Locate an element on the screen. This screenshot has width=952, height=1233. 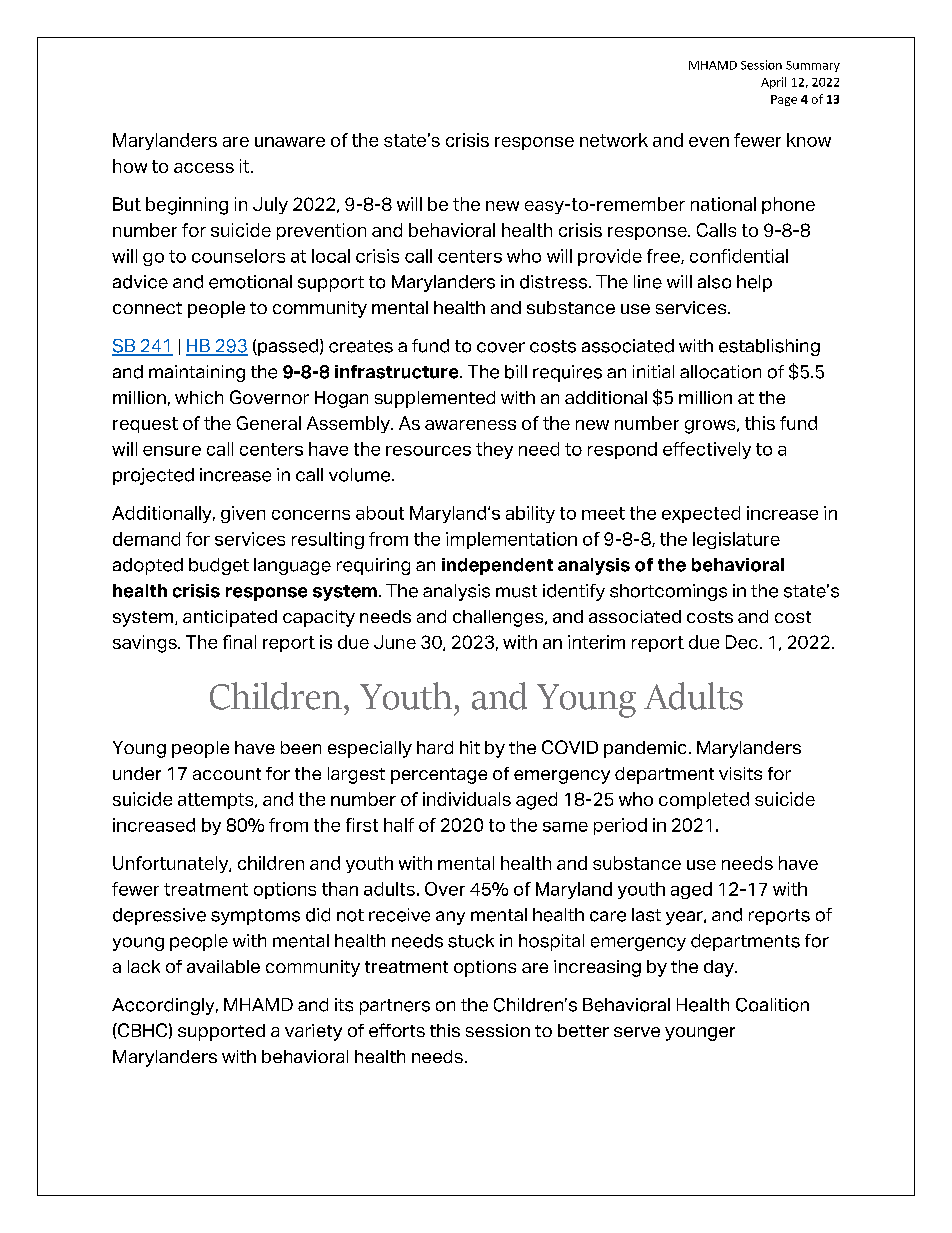
available is located at coordinates (223, 966).
